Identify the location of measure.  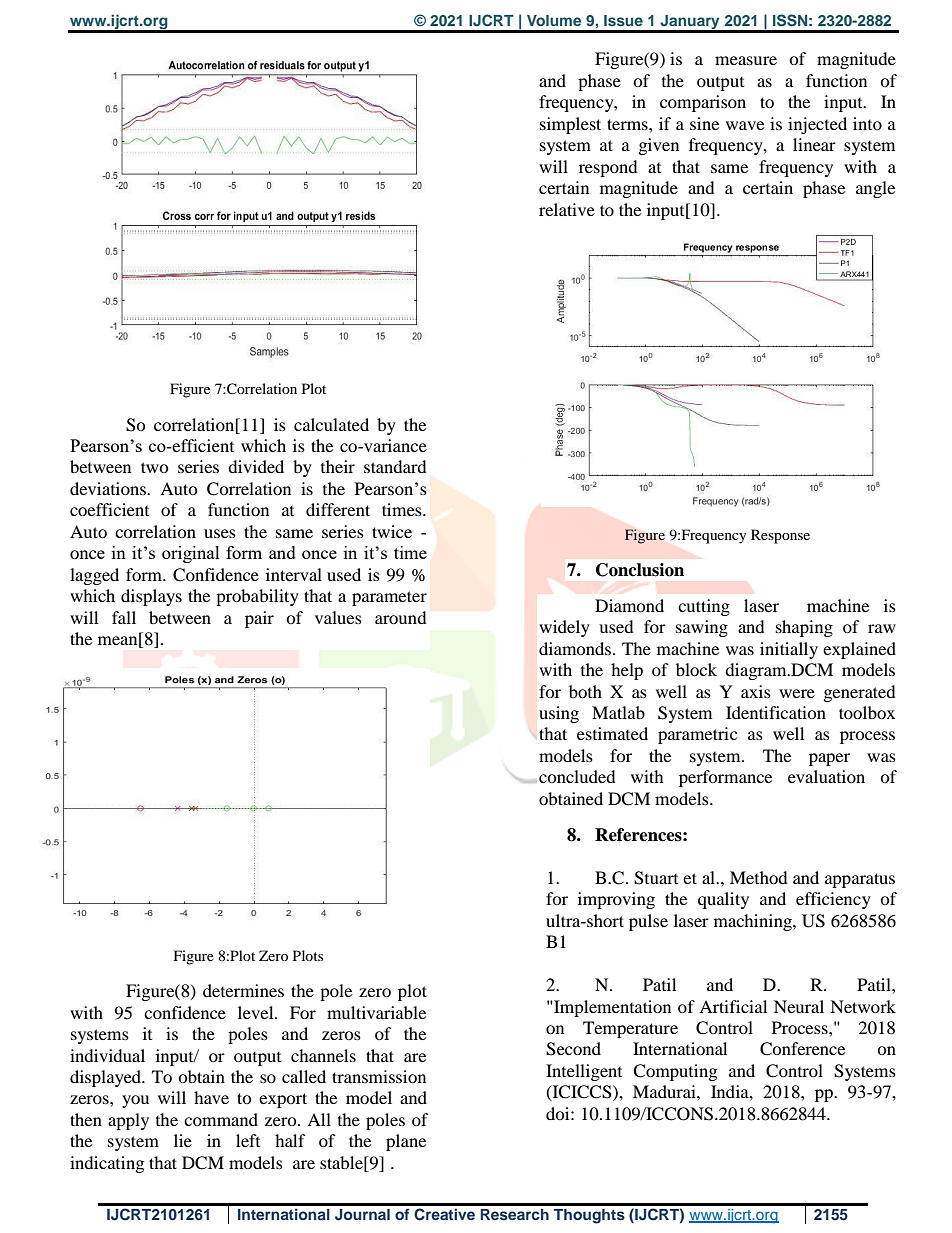
(746, 60).
